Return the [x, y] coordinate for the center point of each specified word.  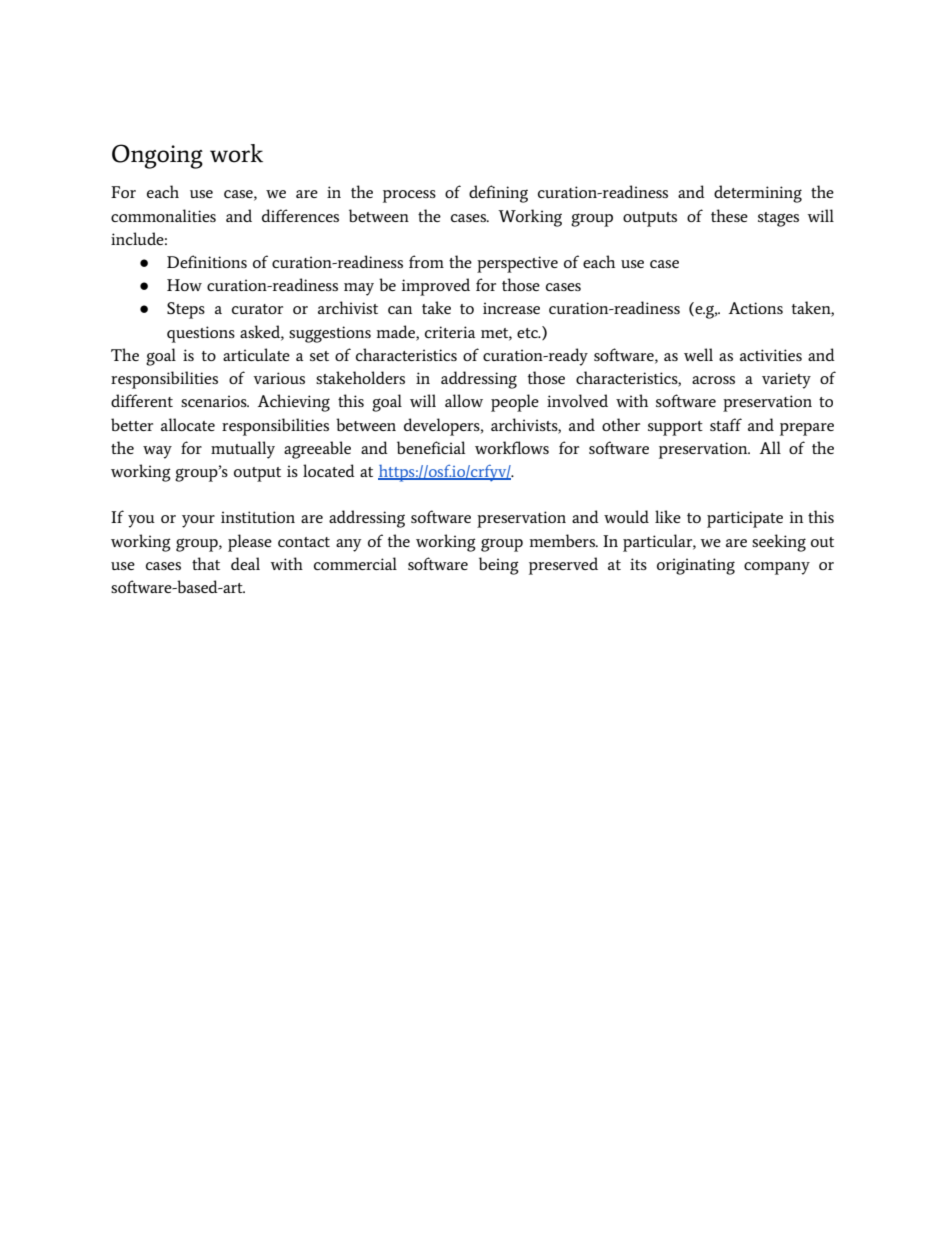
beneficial [431, 447]
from [426, 261]
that [206, 563]
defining [498, 194]
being [499, 566]
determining [758, 194]
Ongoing [157, 156]
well [698, 354]
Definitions [207, 261]
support [675, 428]
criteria [450, 332]
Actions [755, 308]
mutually [243, 450]
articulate [256, 354]
